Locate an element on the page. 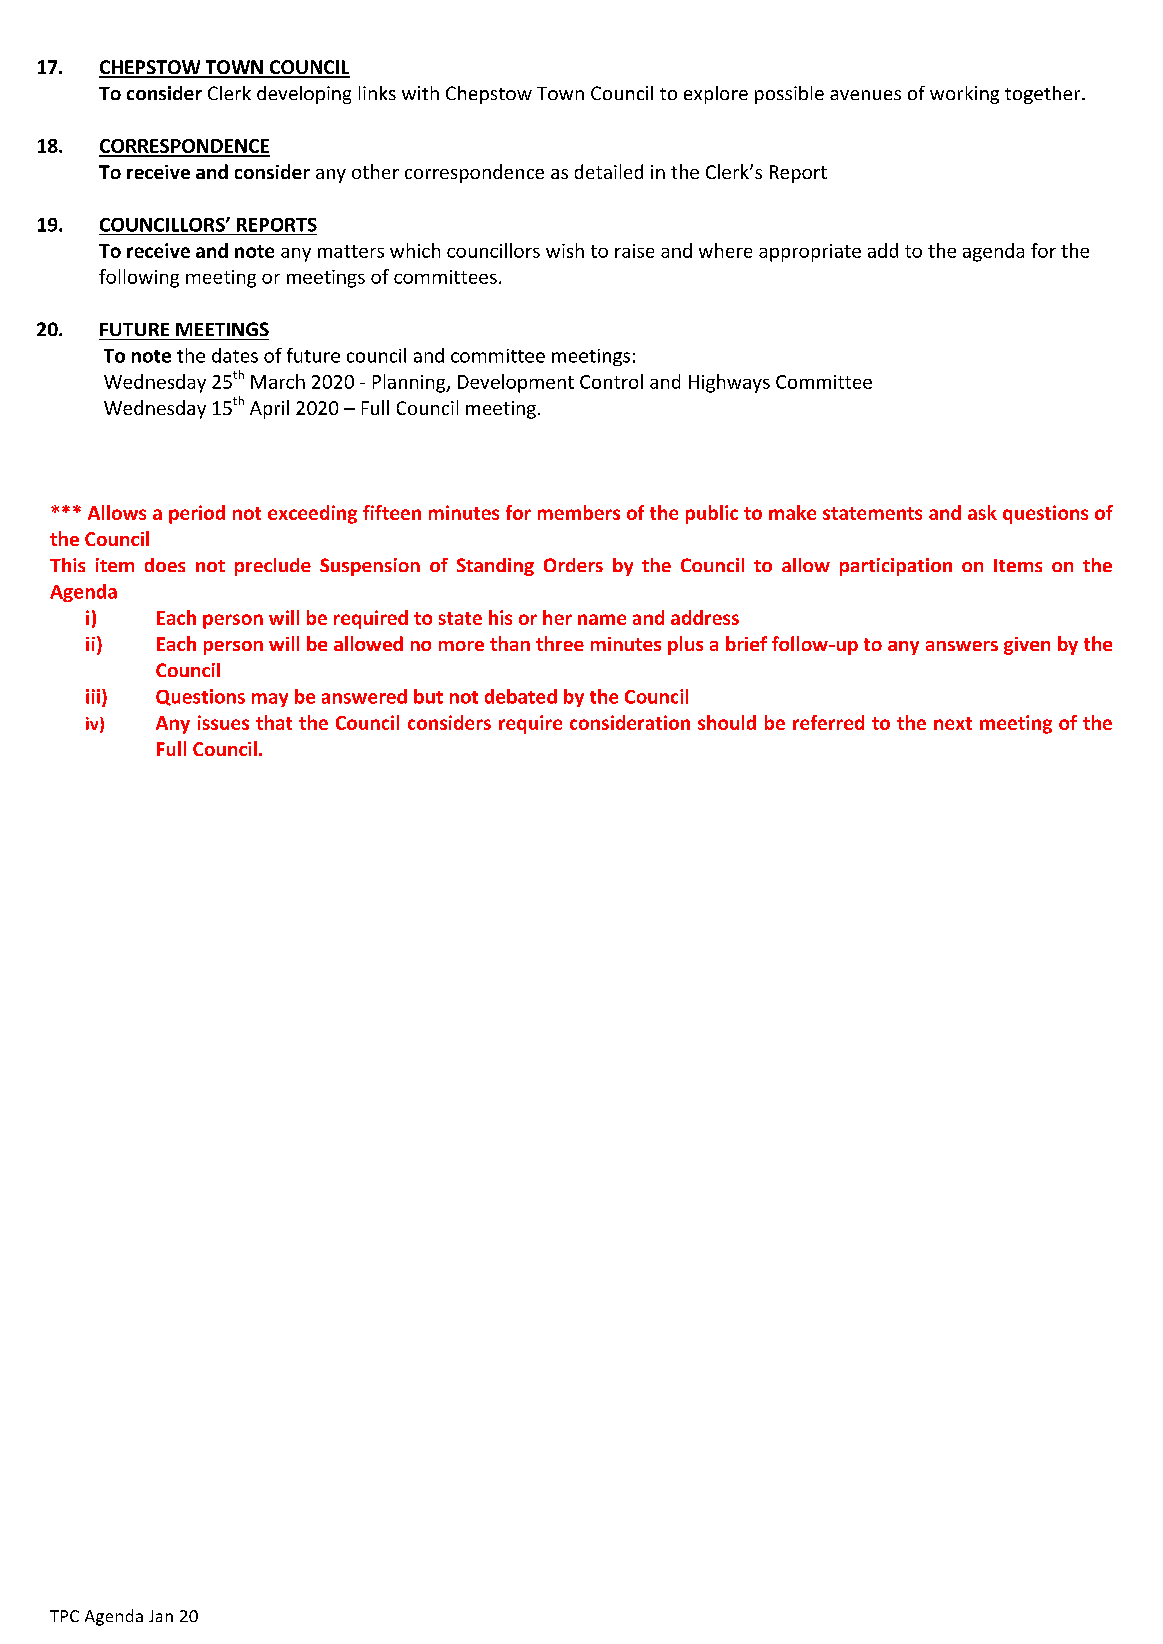  detailed is located at coordinates (609, 171).
